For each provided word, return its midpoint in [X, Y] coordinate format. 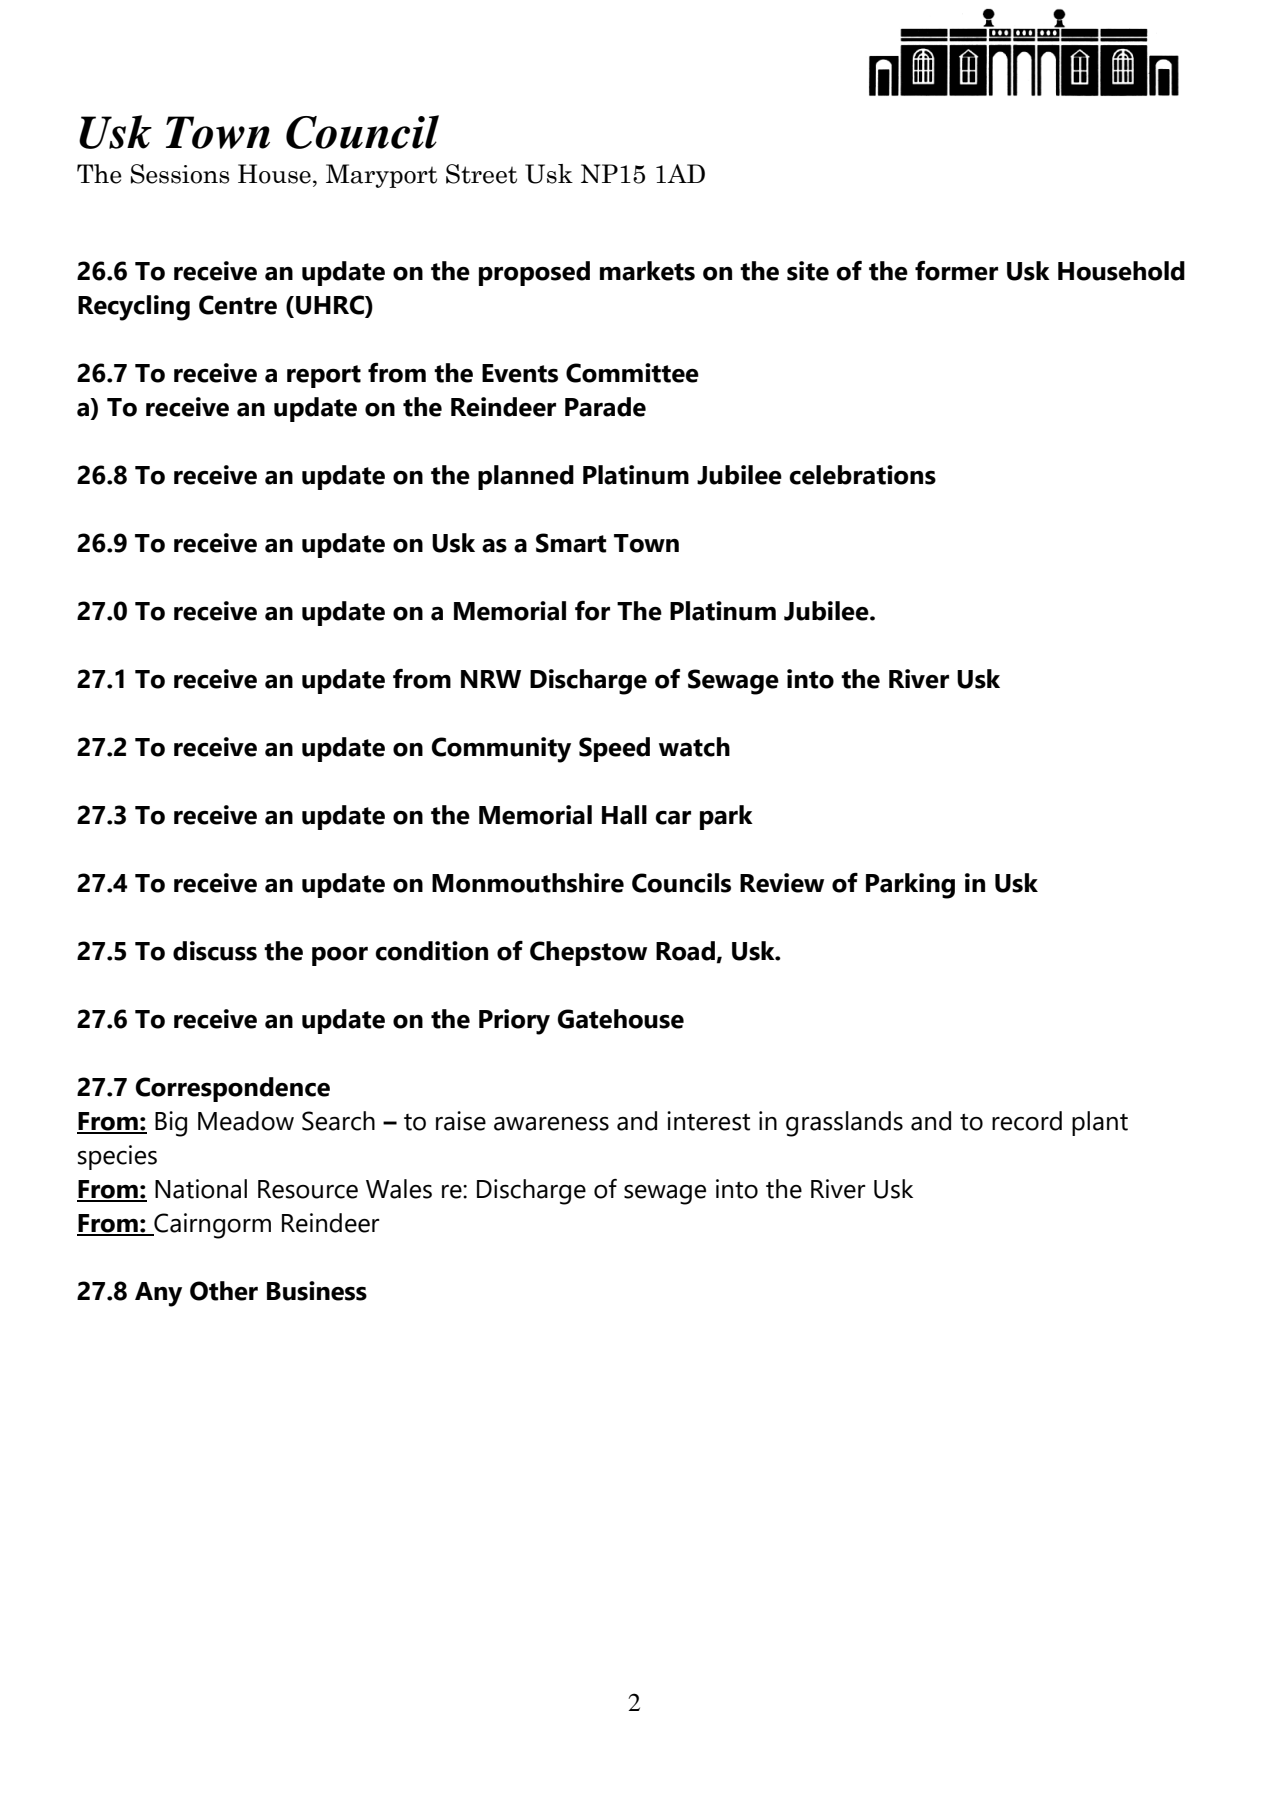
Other [224, 1291]
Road [685, 951]
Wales [399, 1189]
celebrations [862, 475]
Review [782, 883]
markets [647, 271]
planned [526, 477]
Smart [571, 543]
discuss [215, 951]
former [956, 271]
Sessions [180, 174]
